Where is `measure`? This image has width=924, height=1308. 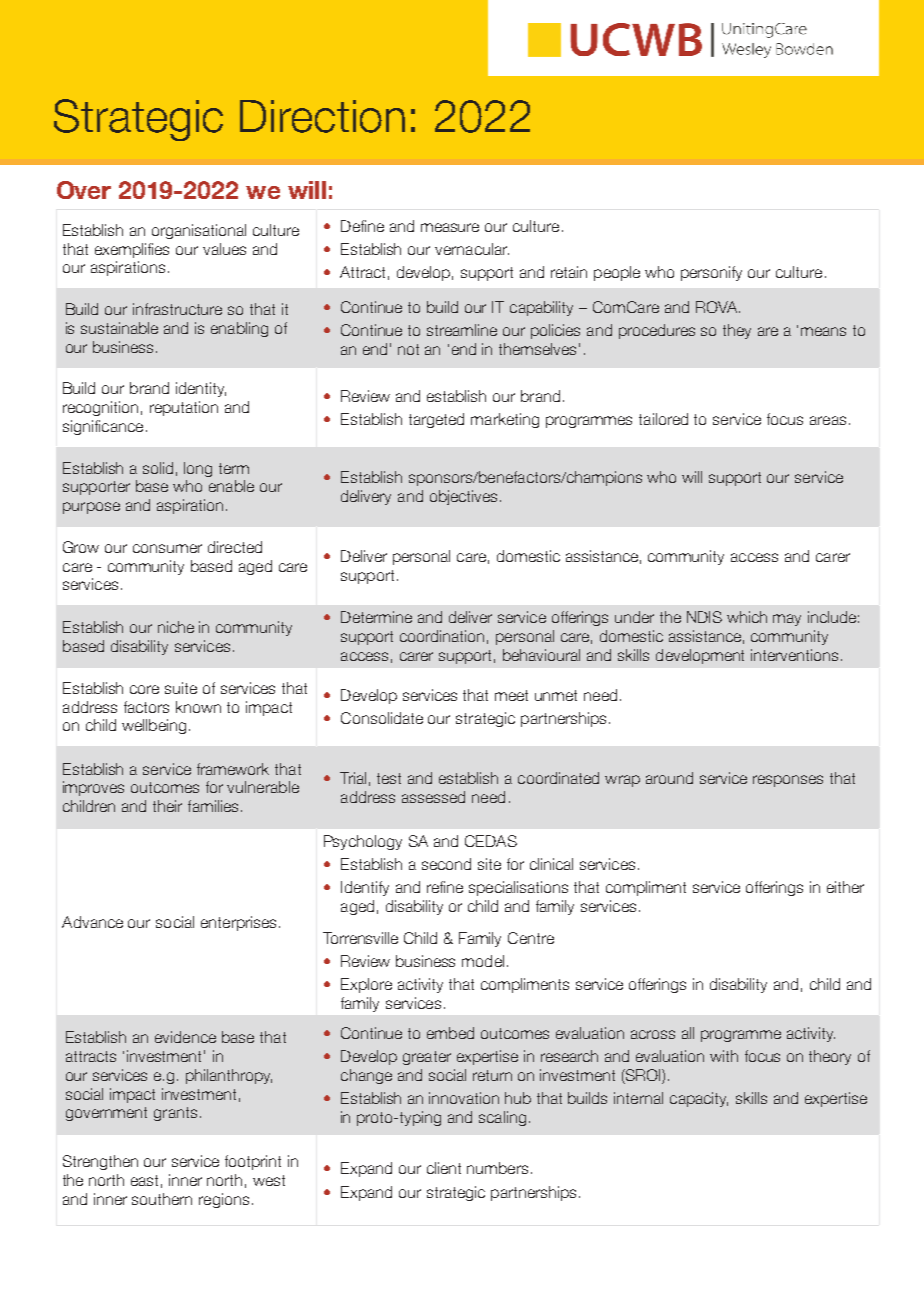 measure is located at coordinates (450, 227).
